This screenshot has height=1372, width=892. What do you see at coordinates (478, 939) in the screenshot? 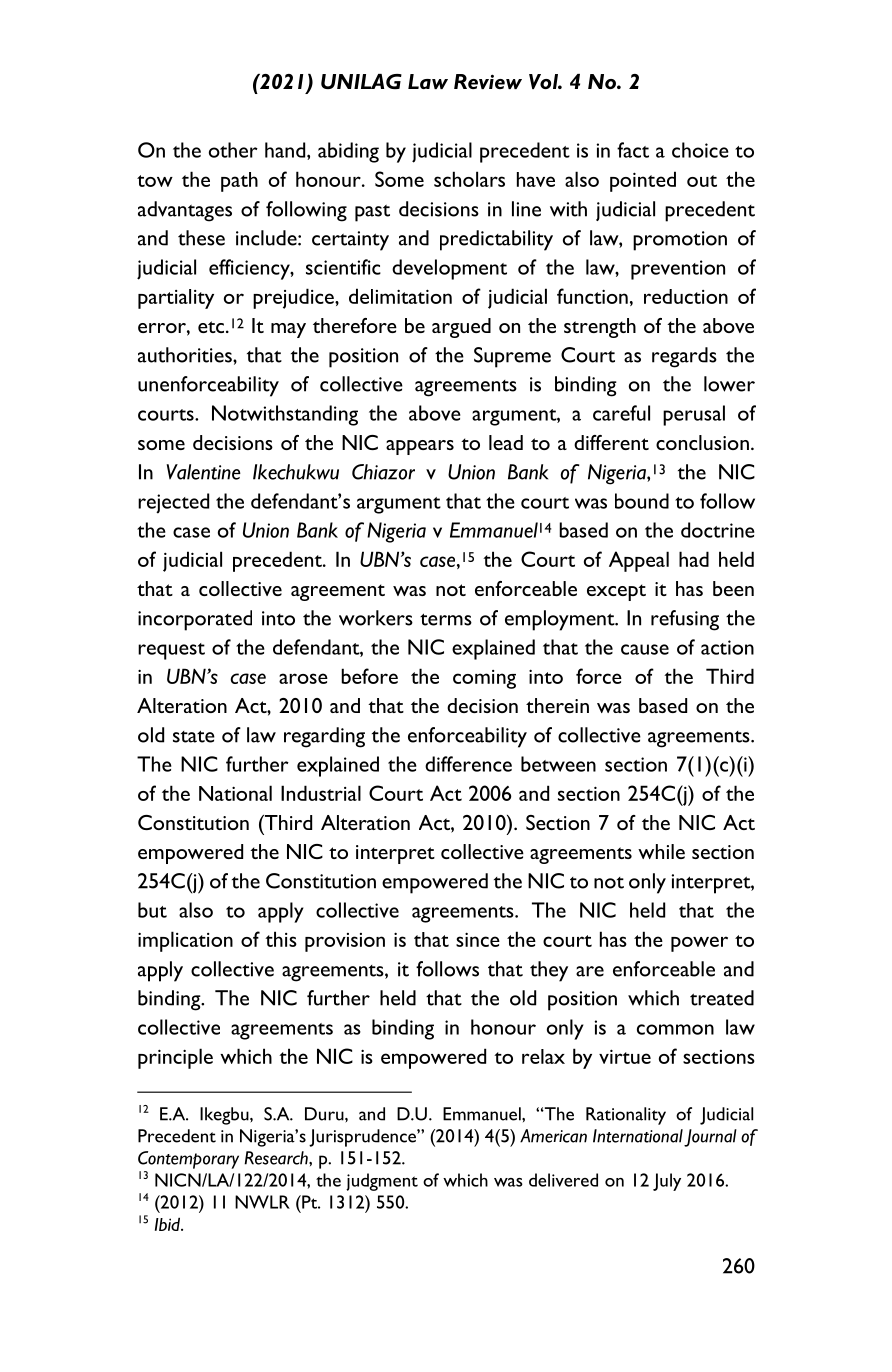
I see `since` at bounding box center [478, 939].
